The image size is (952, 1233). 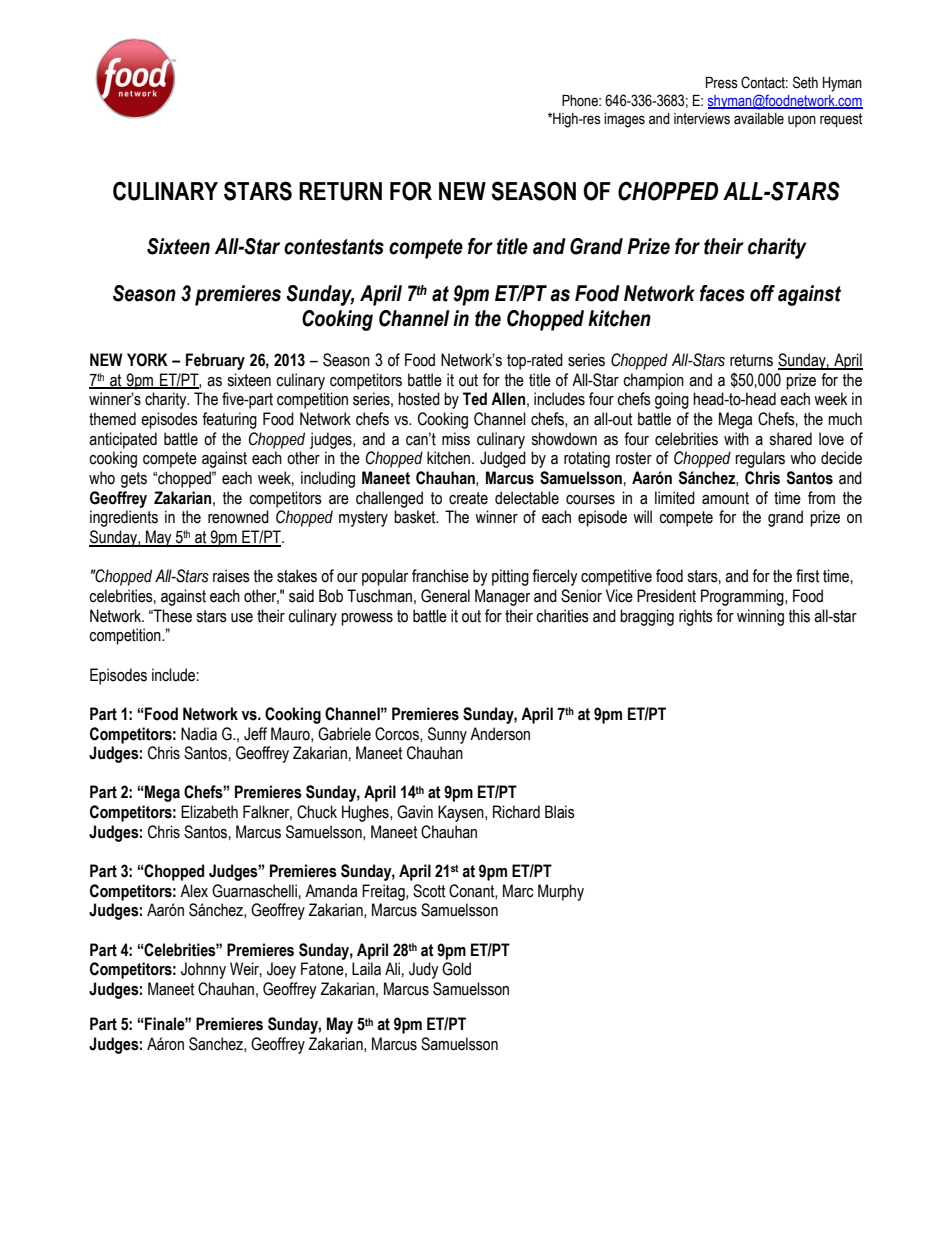 What do you see at coordinates (468, 498) in the screenshot?
I see `create` at bounding box center [468, 498].
